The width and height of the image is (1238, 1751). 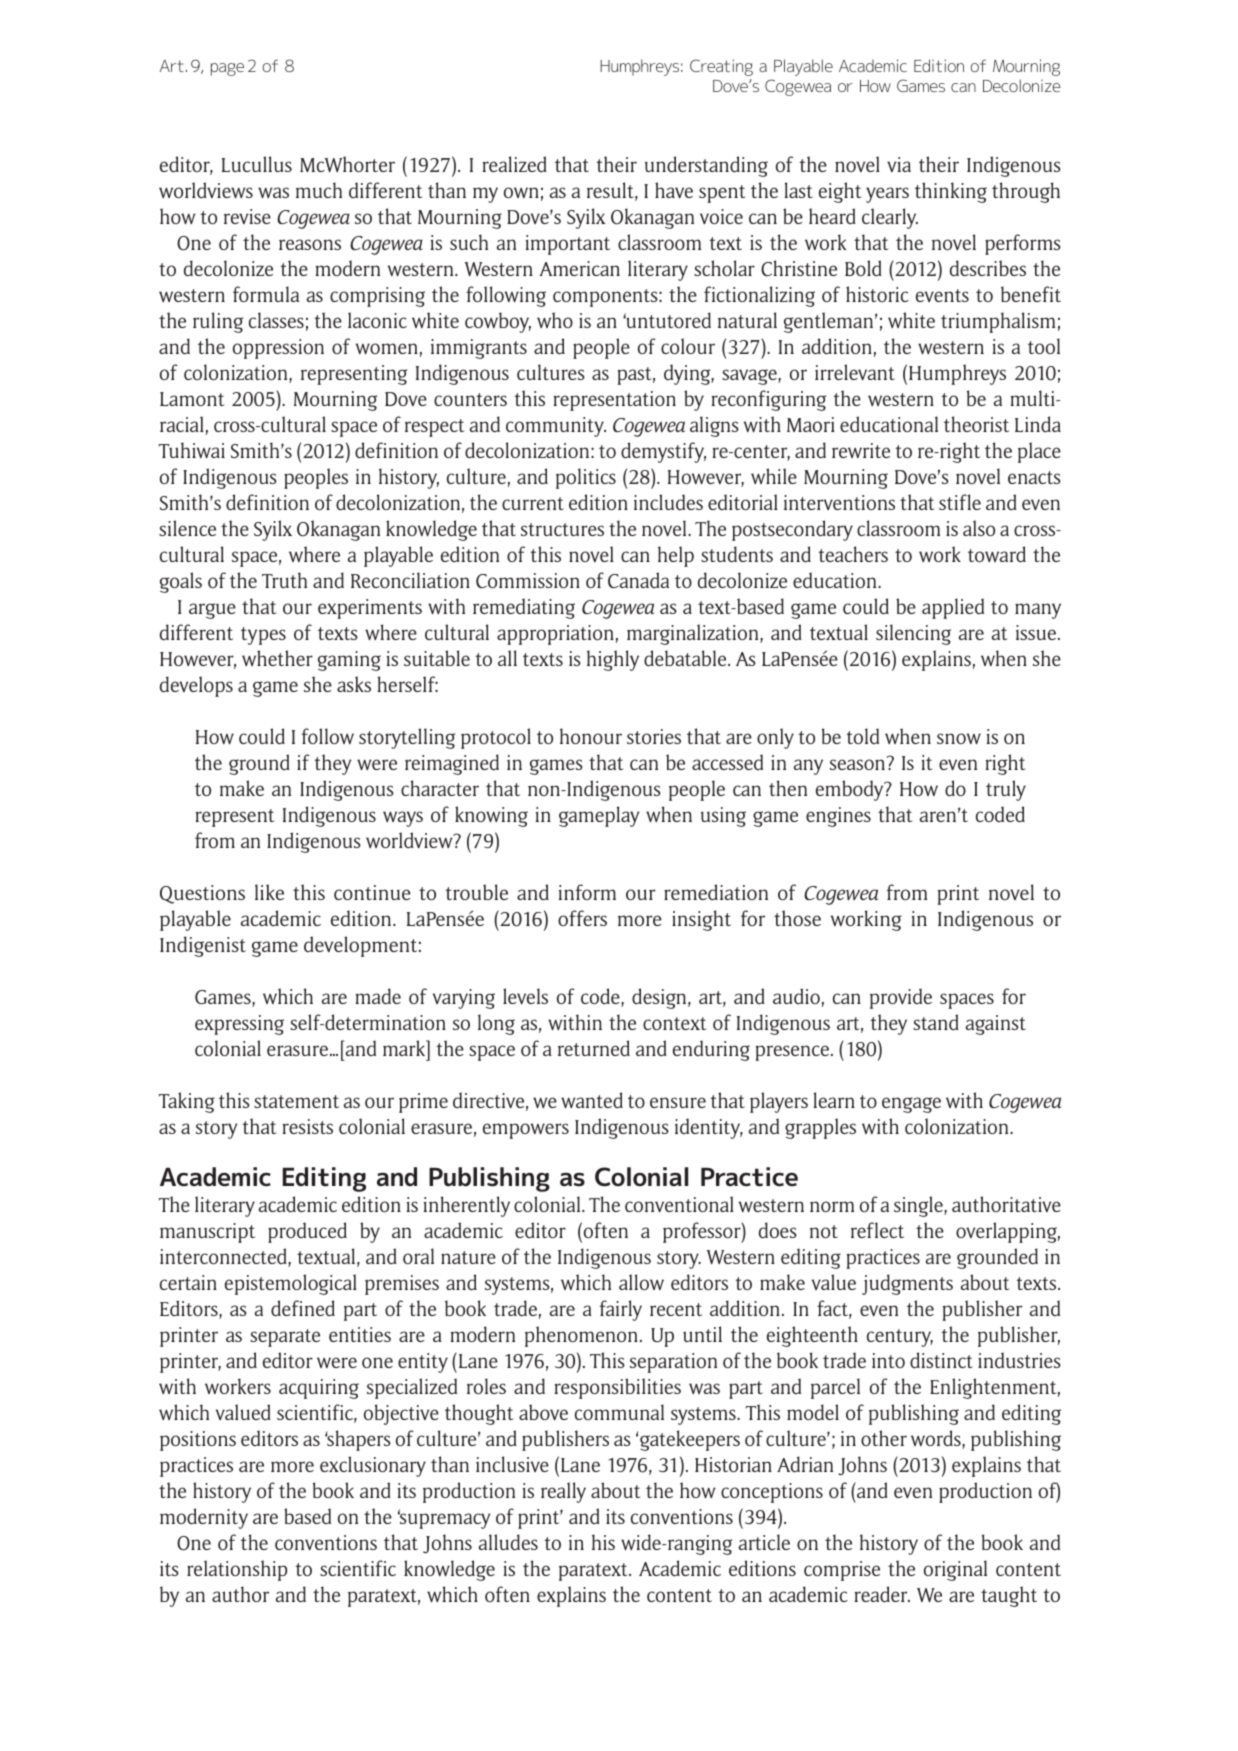 I want to click on page, so click(x=227, y=69).
